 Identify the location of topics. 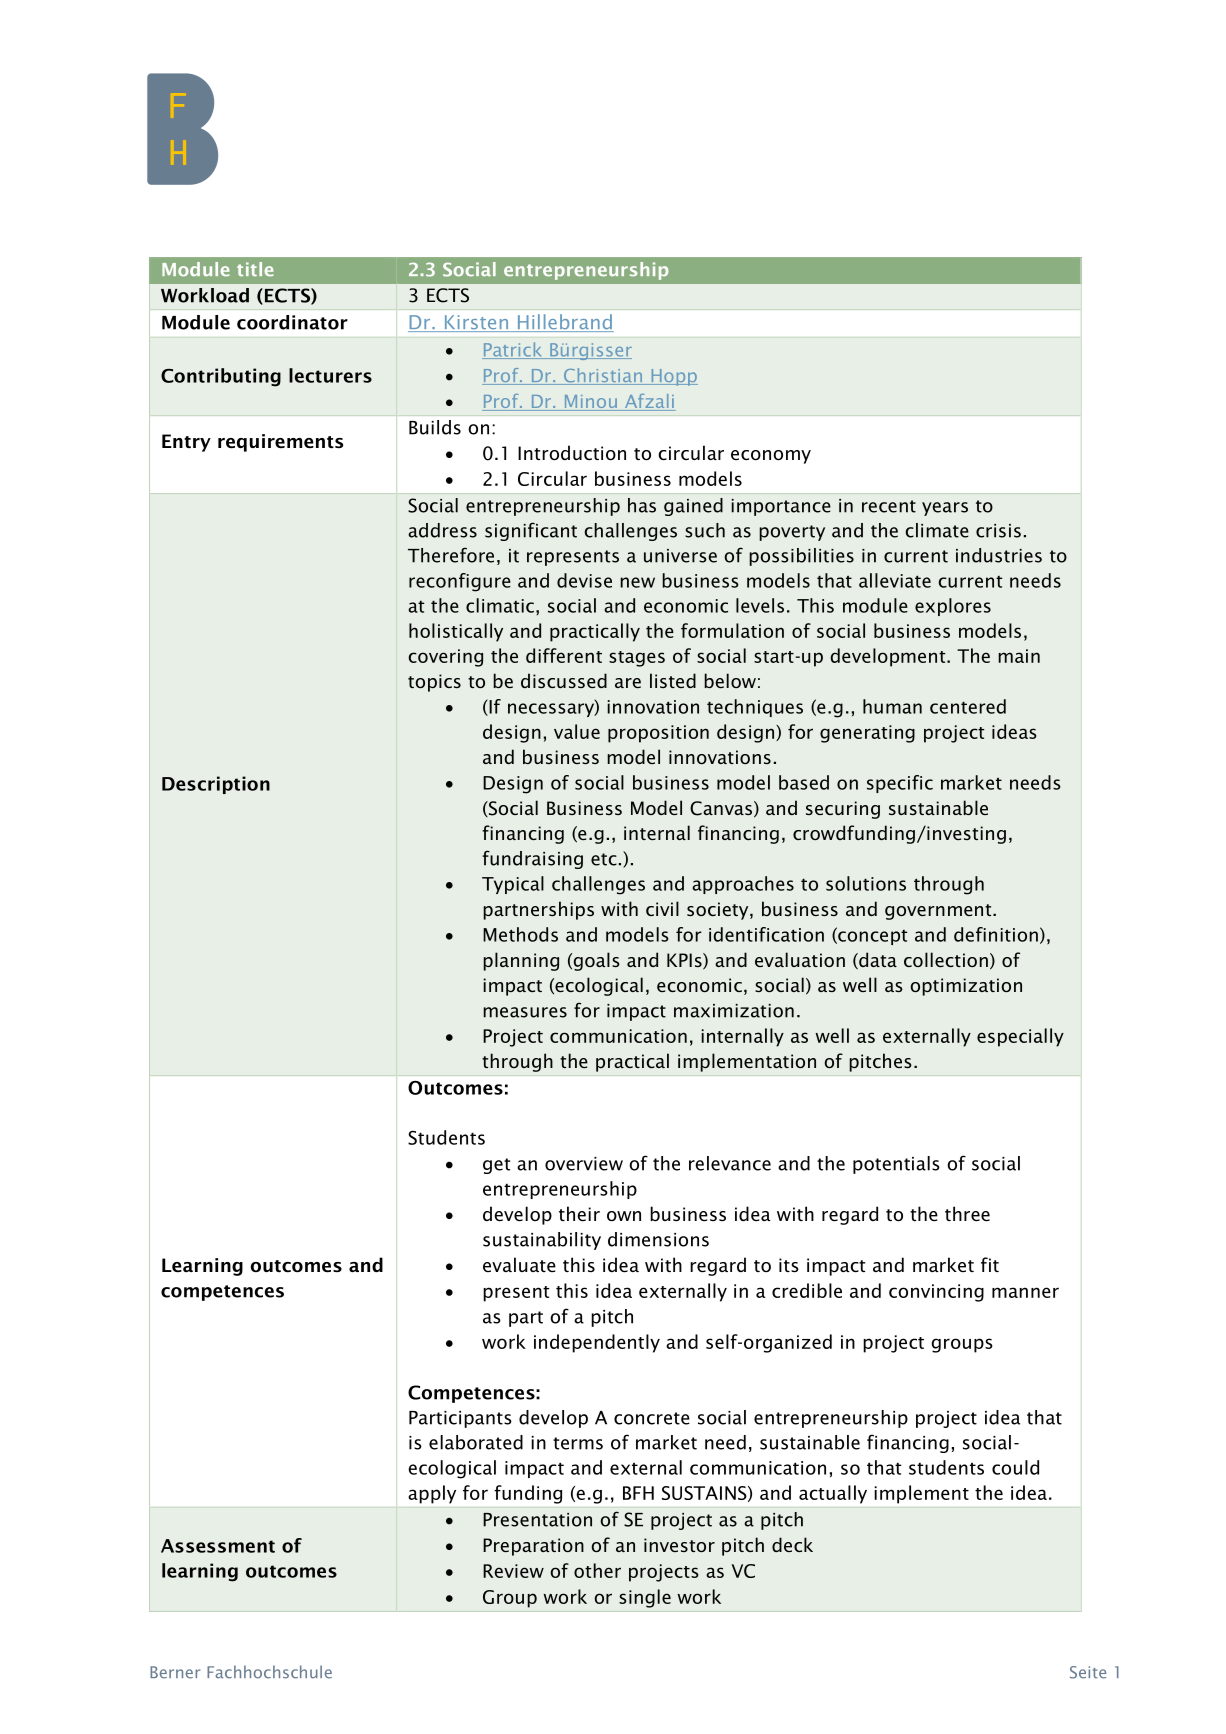
(434, 683).
